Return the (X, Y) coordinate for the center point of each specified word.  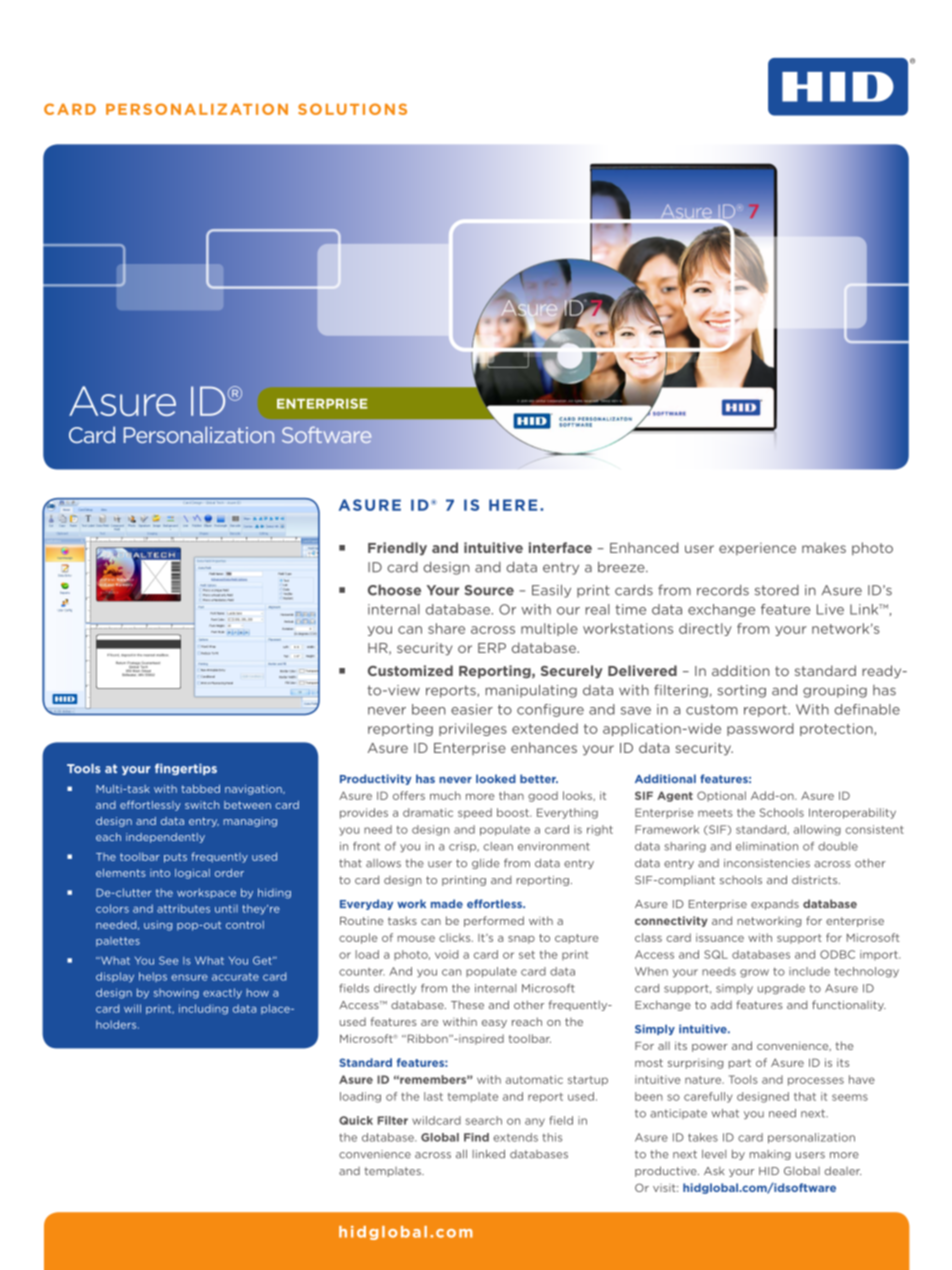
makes (824, 547)
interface (560, 547)
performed (494, 921)
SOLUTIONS (352, 109)
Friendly (397, 549)
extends (515, 1137)
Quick (356, 1120)
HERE (513, 505)
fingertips (186, 769)
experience (757, 549)
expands (775, 905)
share (446, 628)
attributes (183, 908)
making (770, 1155)
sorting (742, 691)
